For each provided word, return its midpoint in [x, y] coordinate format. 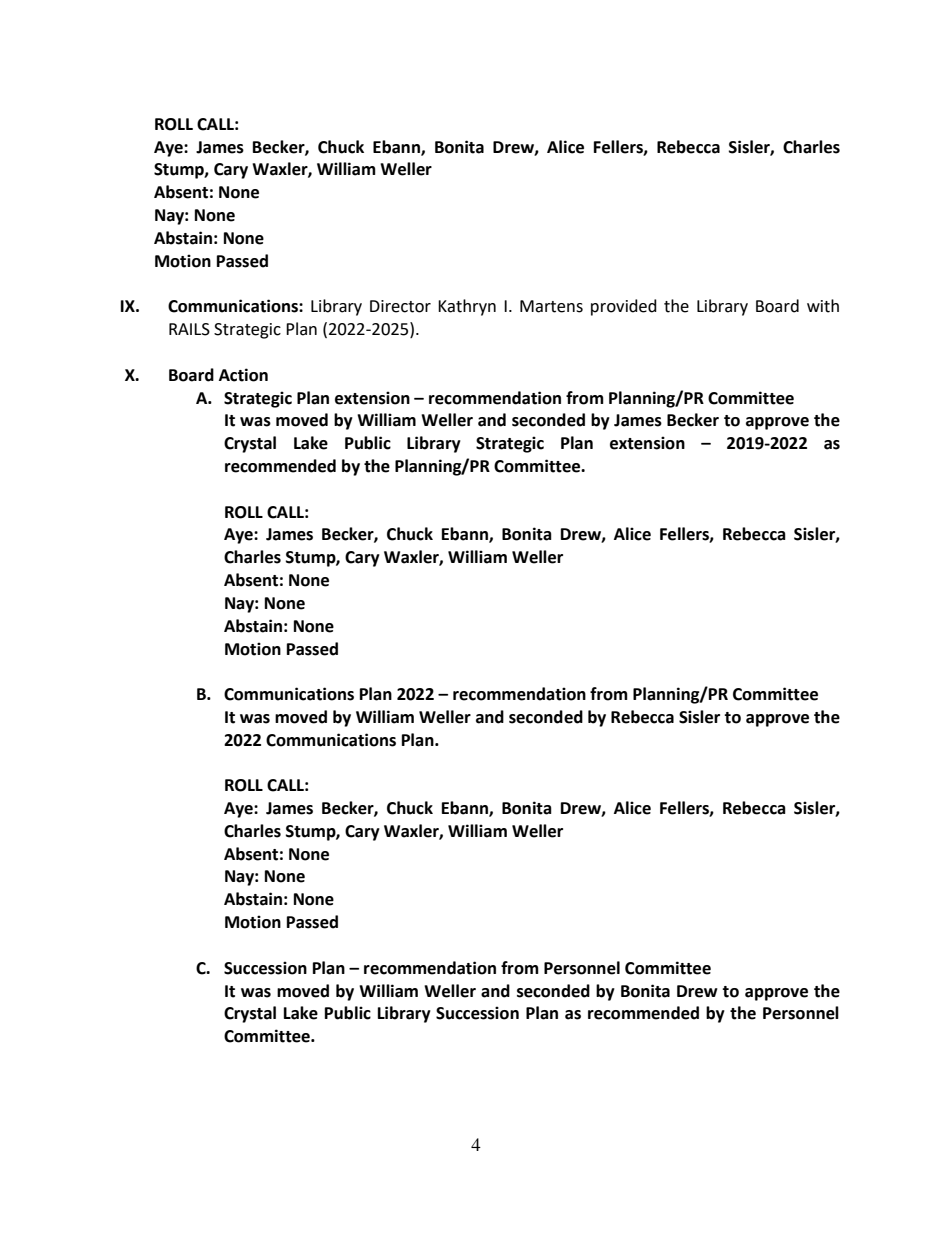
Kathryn [467, 307]
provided [624, 307]
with [823, 306]
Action [243, 375]
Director [400, 306]
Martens [551, 306]
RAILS [189, 329]
